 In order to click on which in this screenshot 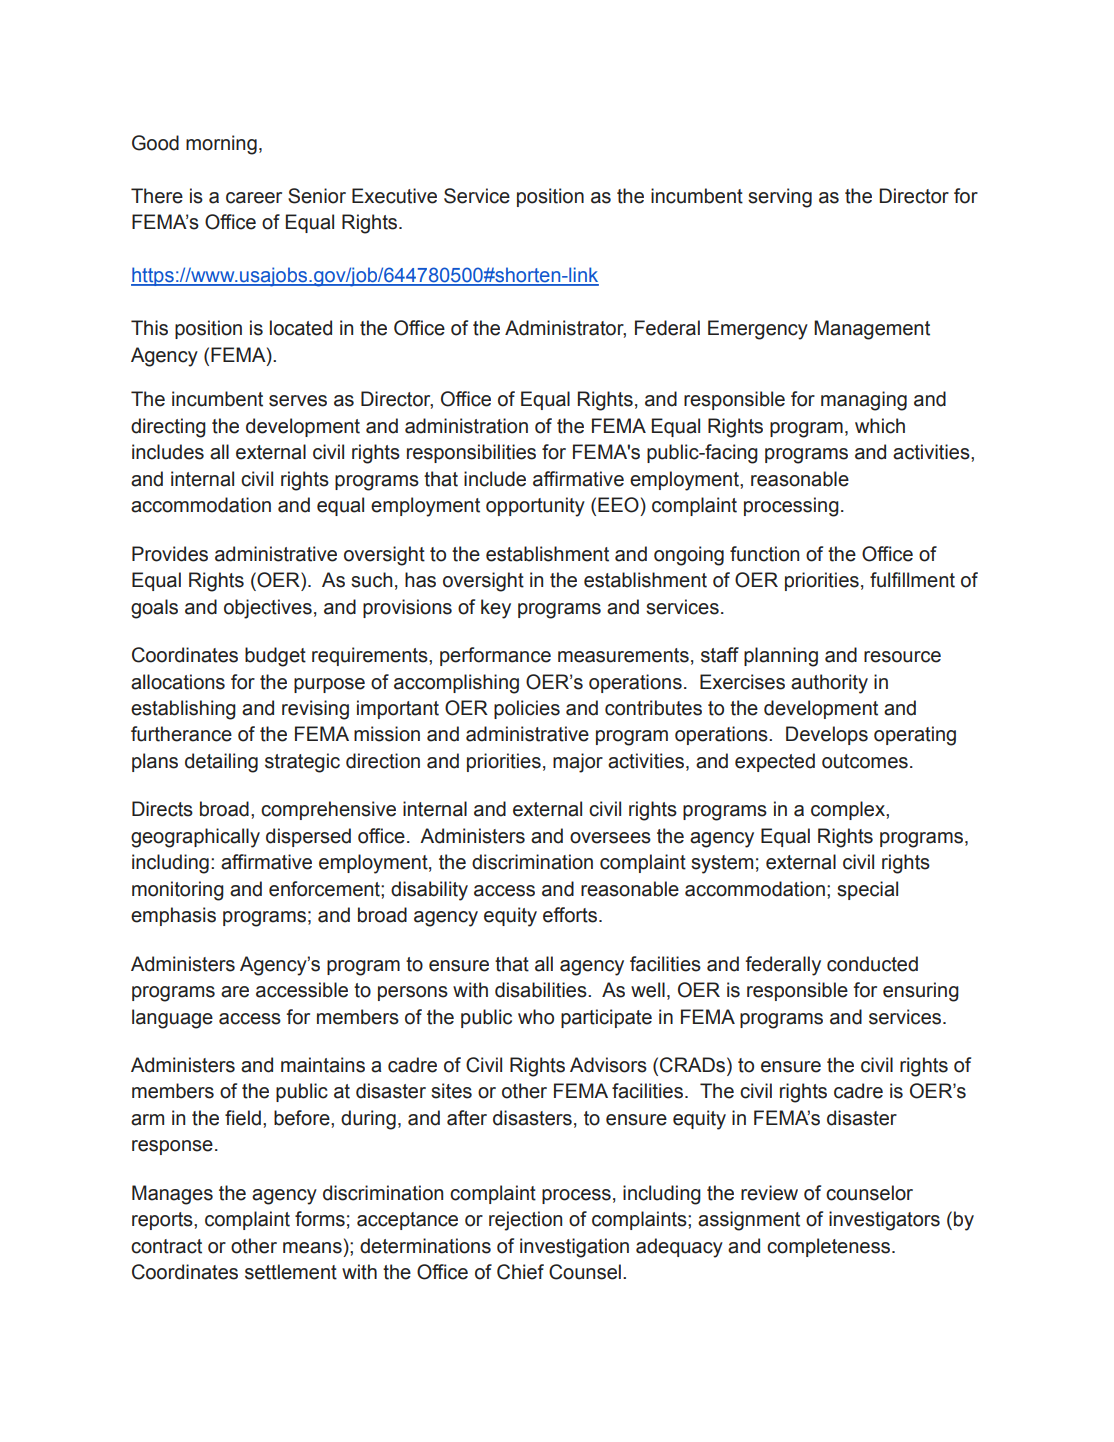, I will do `click(880, 426)`.
